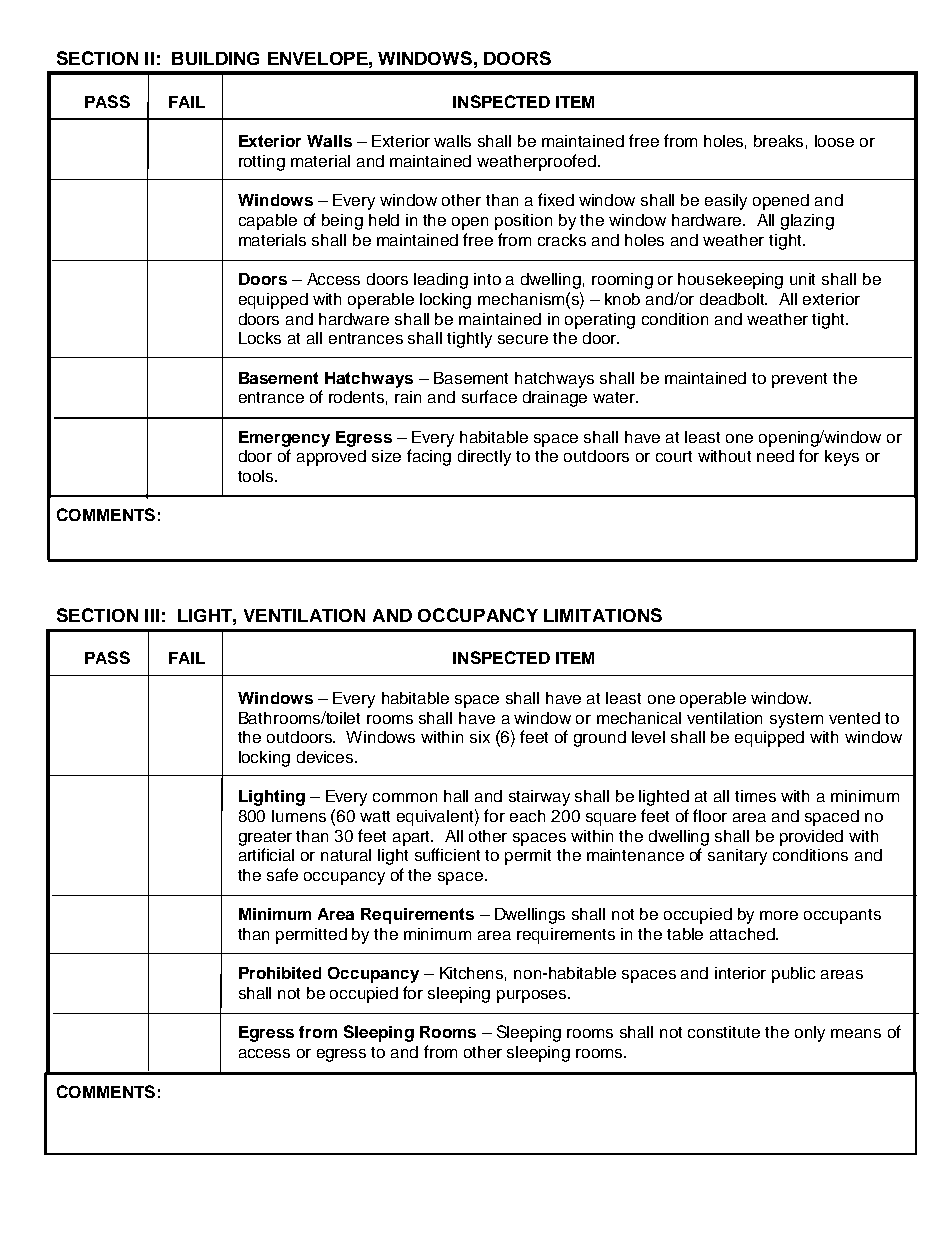 This screenshot has height=1233, width=952. I want to click on prevent, so click(799, 380).
